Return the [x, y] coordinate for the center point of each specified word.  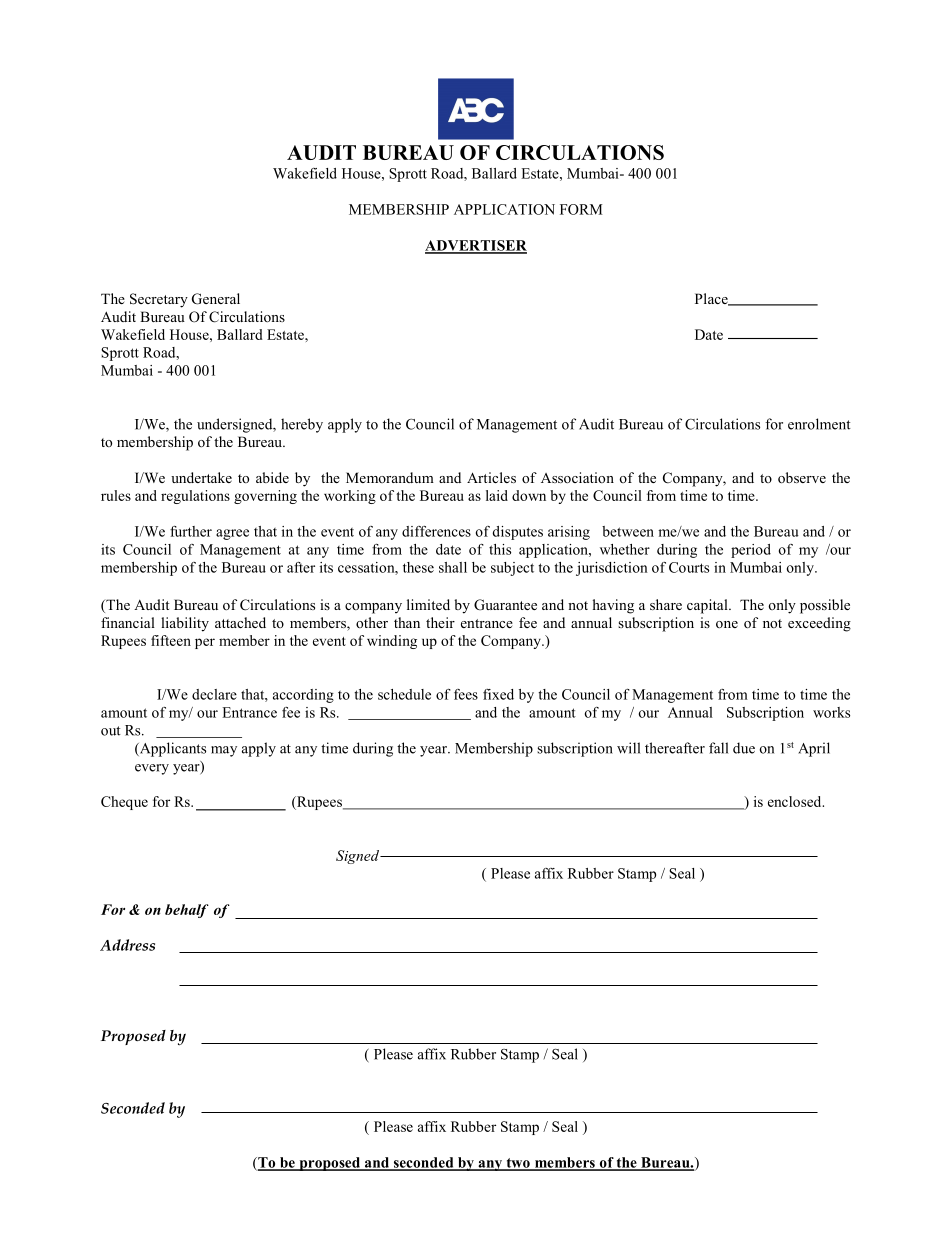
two [518, 1164]
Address [127, 945]
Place [712, 299]
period [751, 551]
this [500, 549]
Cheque [124, 803]
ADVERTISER [476, 246]
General [216, 299]
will [628, 748]
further [191, 531]
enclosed [796, 801]
